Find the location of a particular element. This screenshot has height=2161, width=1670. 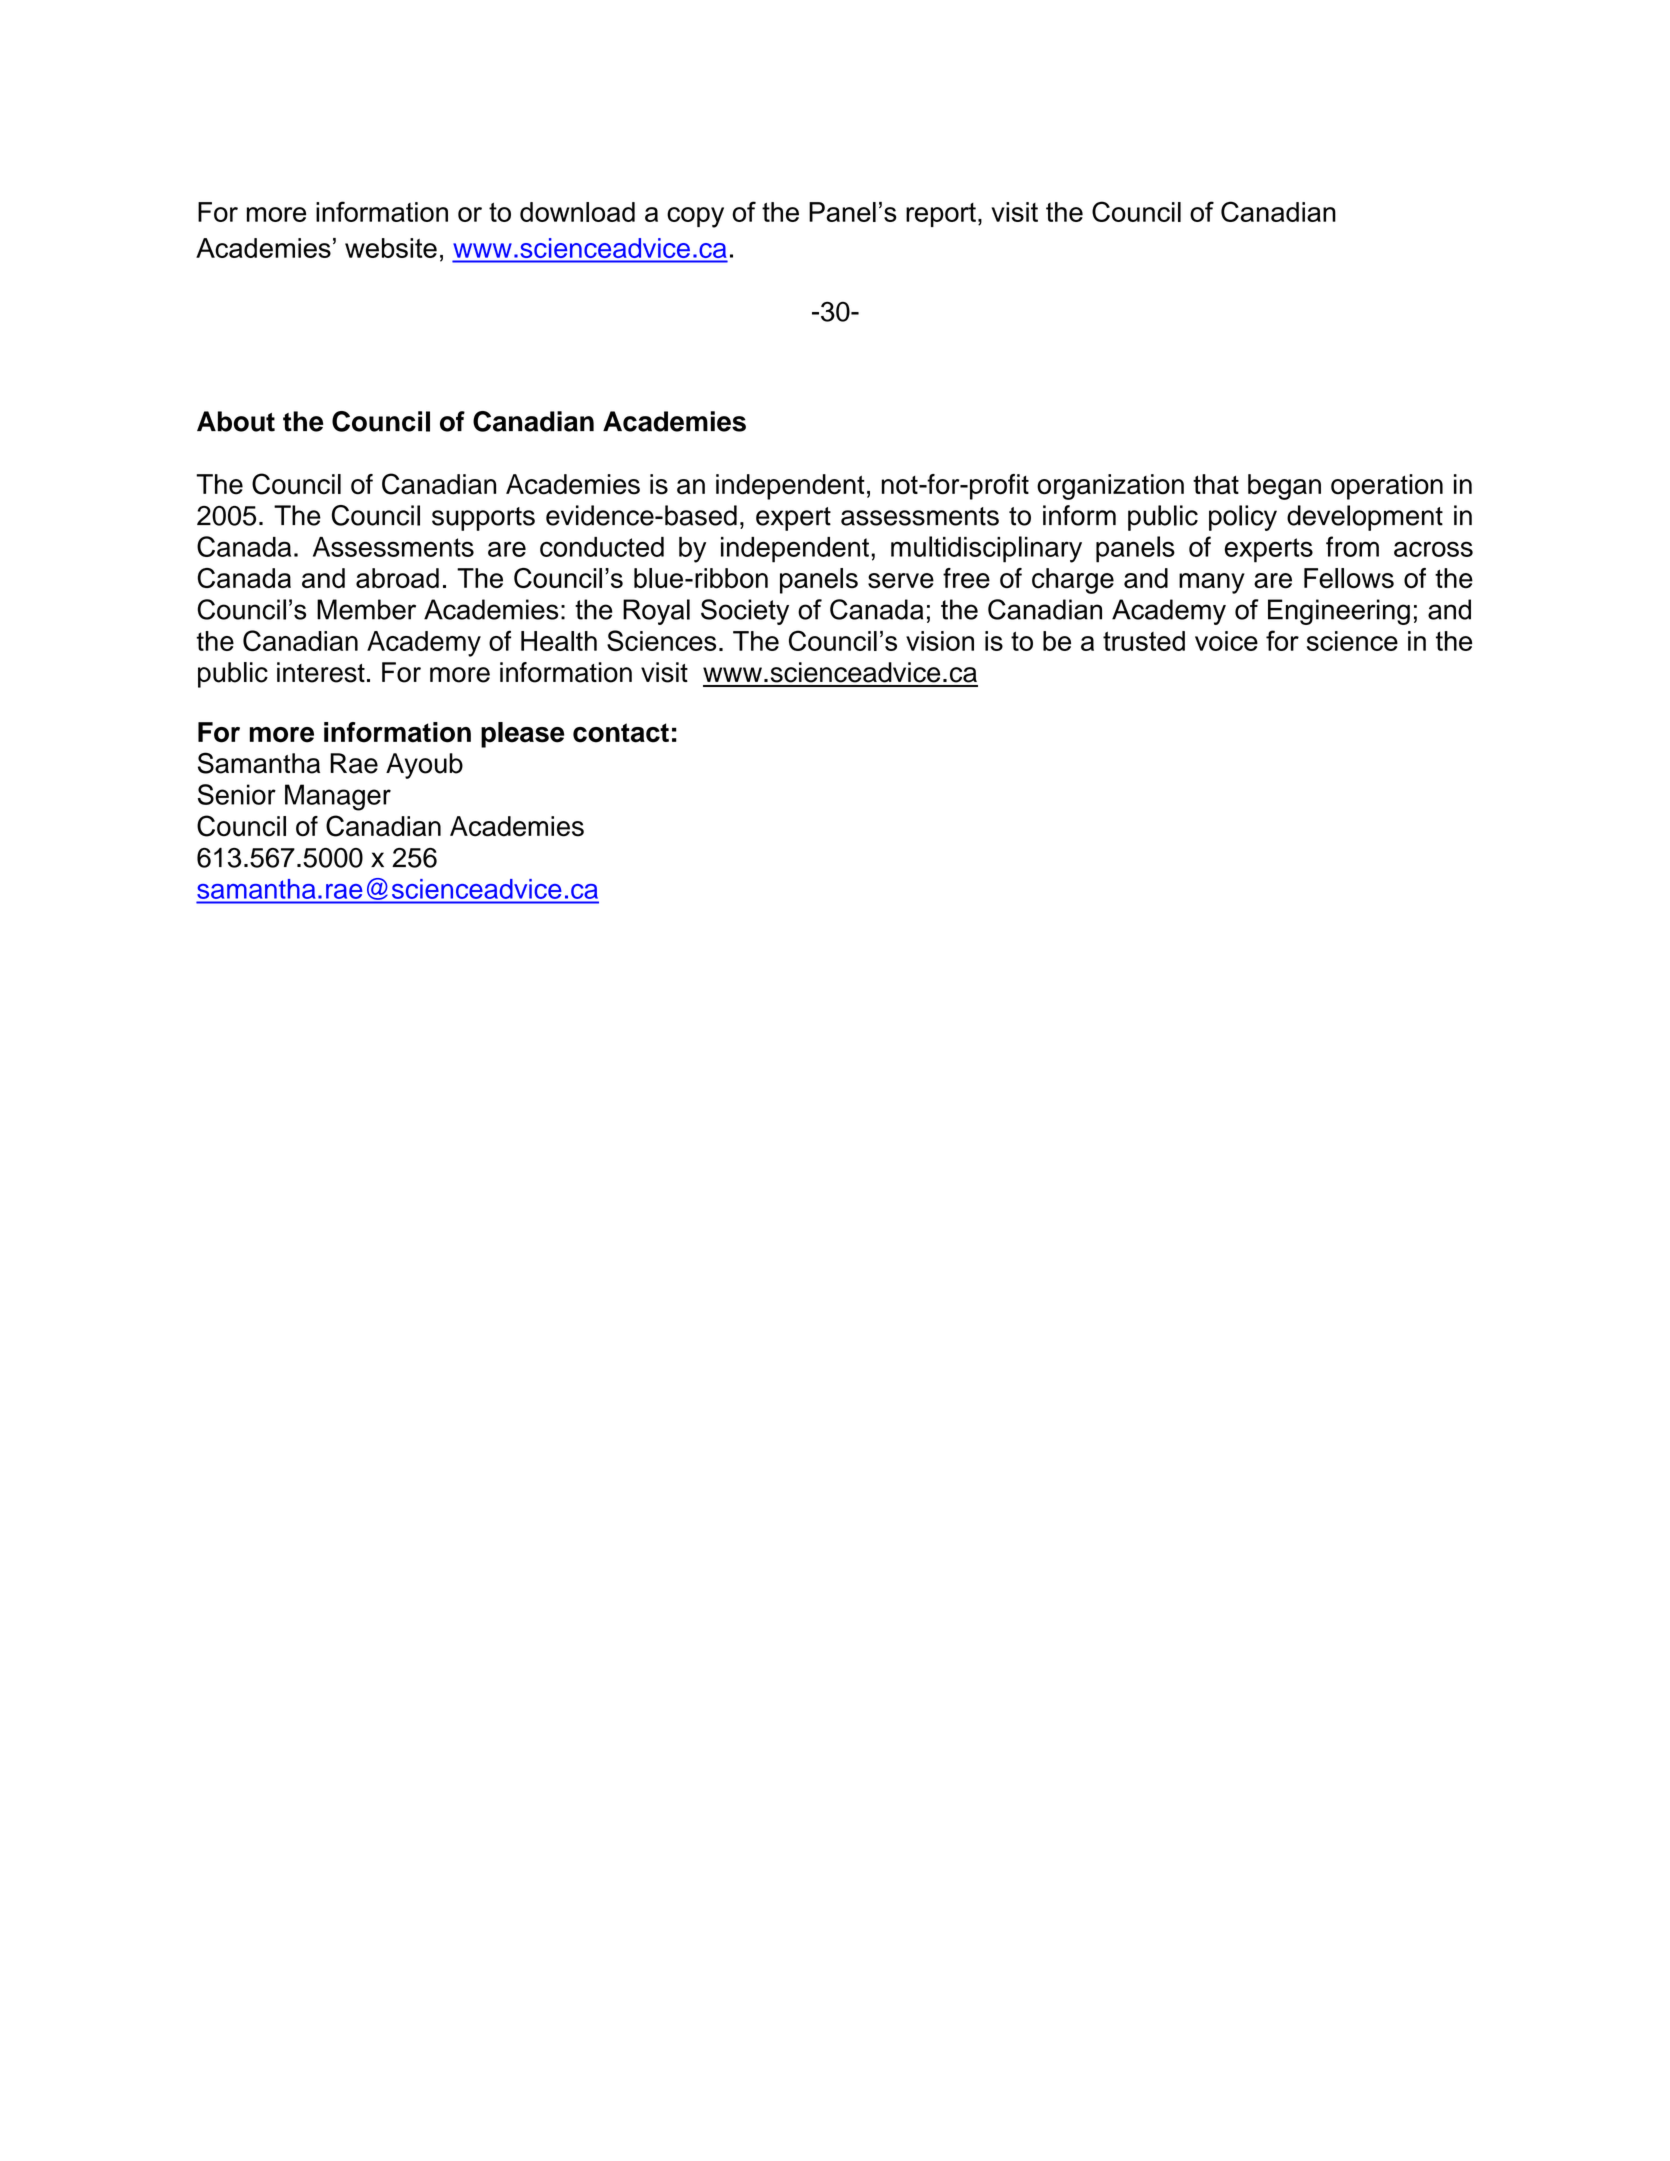

supports is located at coordinates (483, 519).
